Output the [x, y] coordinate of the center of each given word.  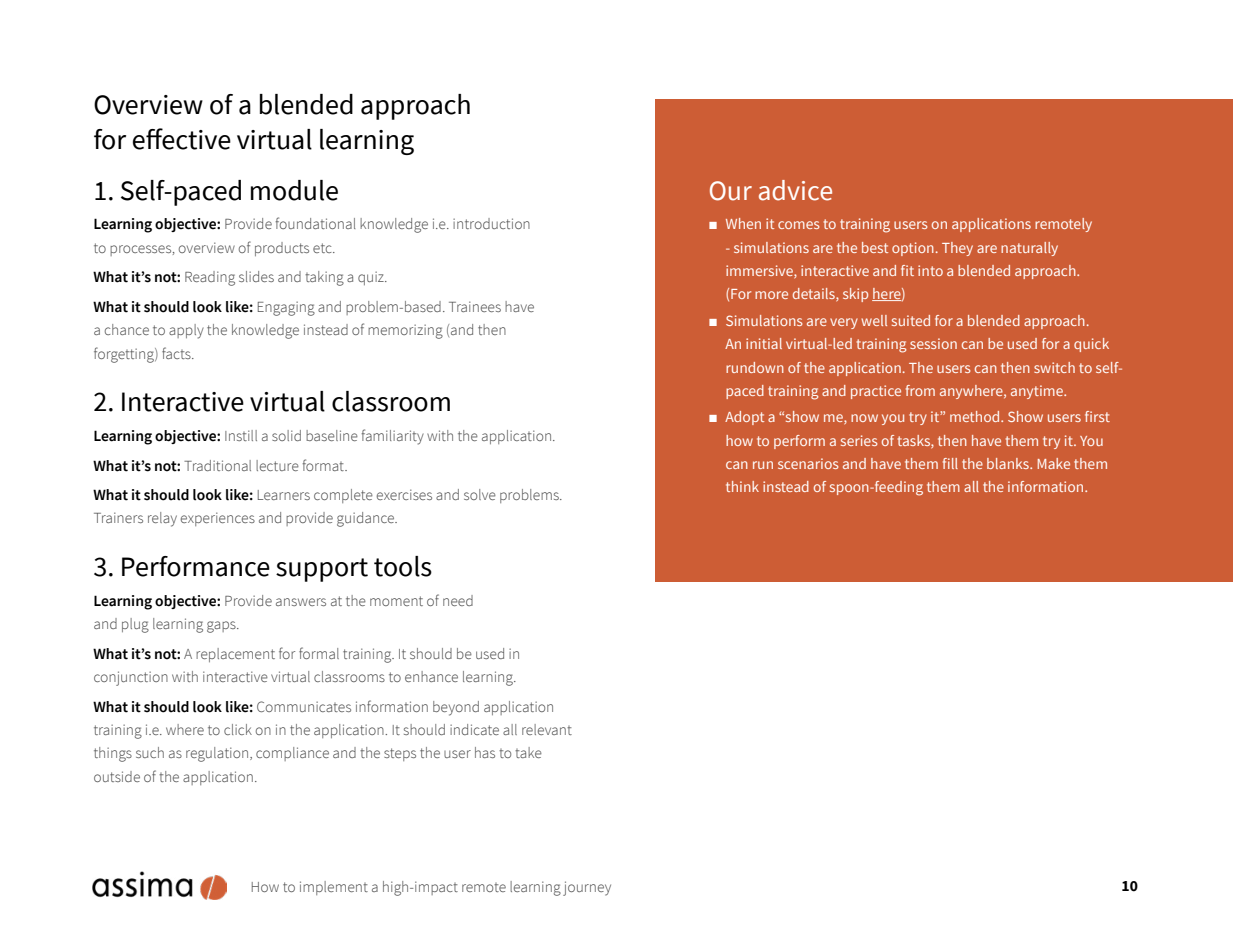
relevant [547, 729]
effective [182, 139]
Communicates [304, 706]
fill [950, 463]
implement [334, 888]
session [933, 343]
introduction [491, 223]
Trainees [475, 306]
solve [480, 494]
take [528, 752]
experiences [218, 519]
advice [795, 190]
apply [186, 331]
